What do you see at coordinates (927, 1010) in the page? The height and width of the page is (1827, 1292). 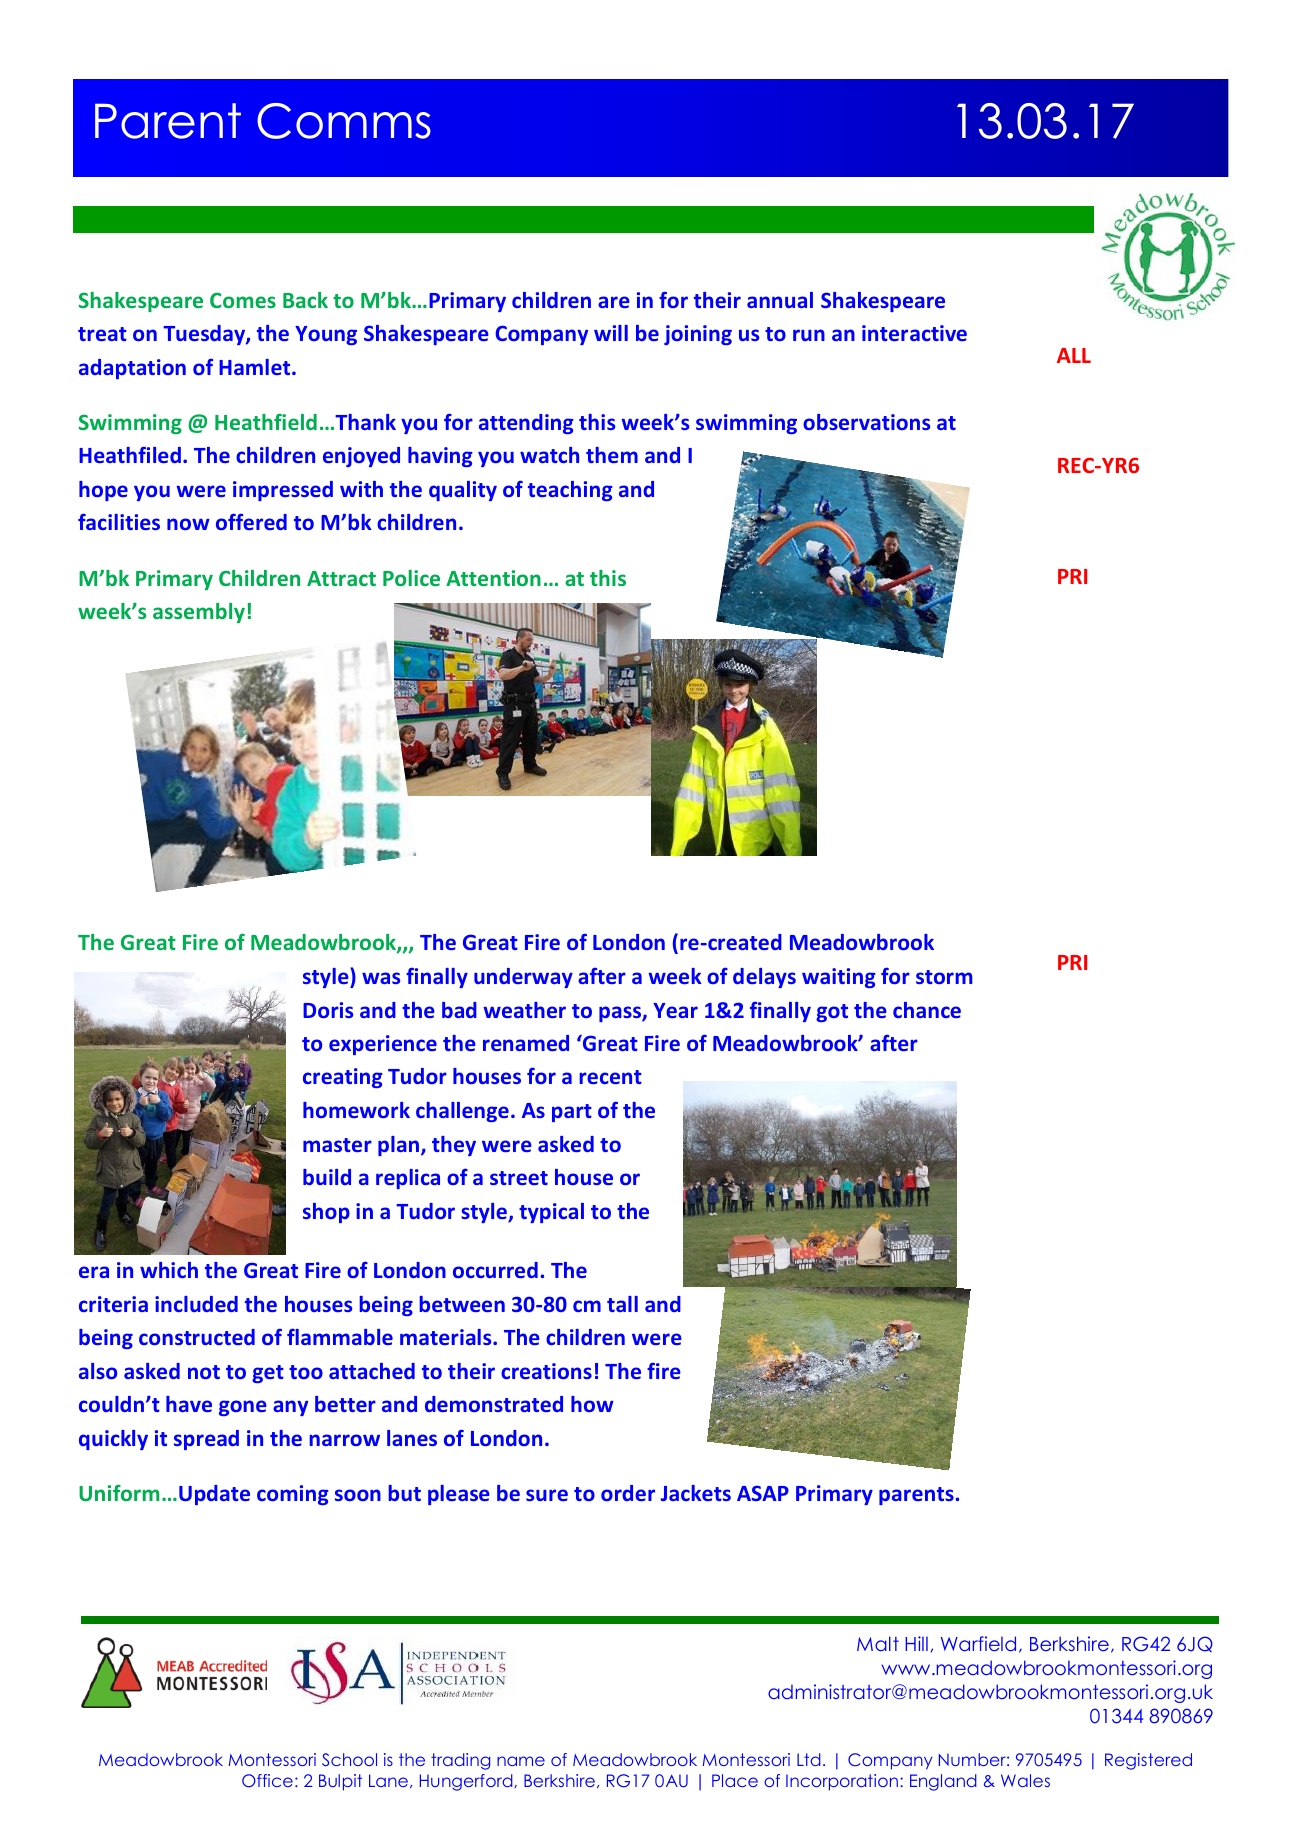 I see `chance` at bounding box center [927, 1010].
